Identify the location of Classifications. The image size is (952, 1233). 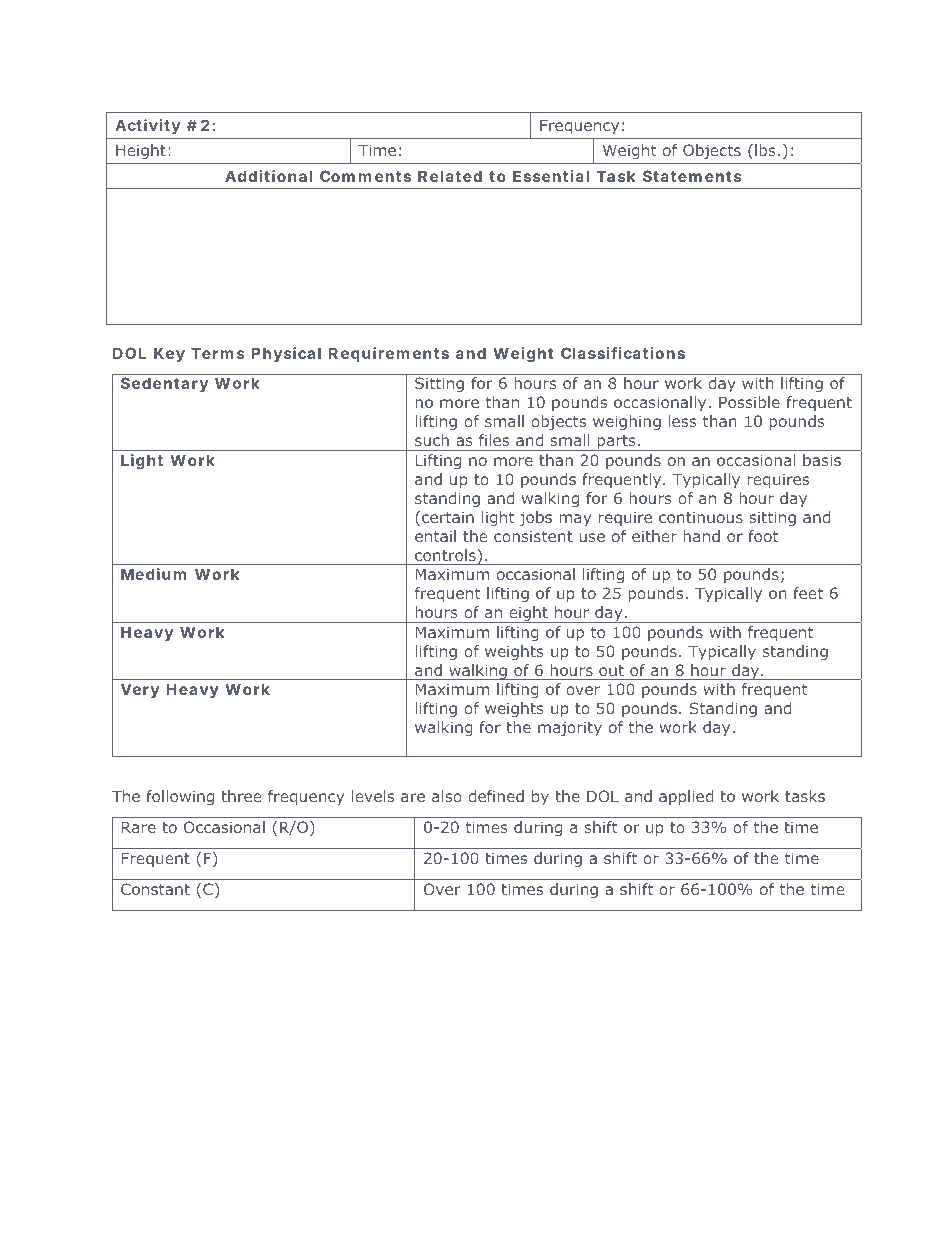
(623, 353).
